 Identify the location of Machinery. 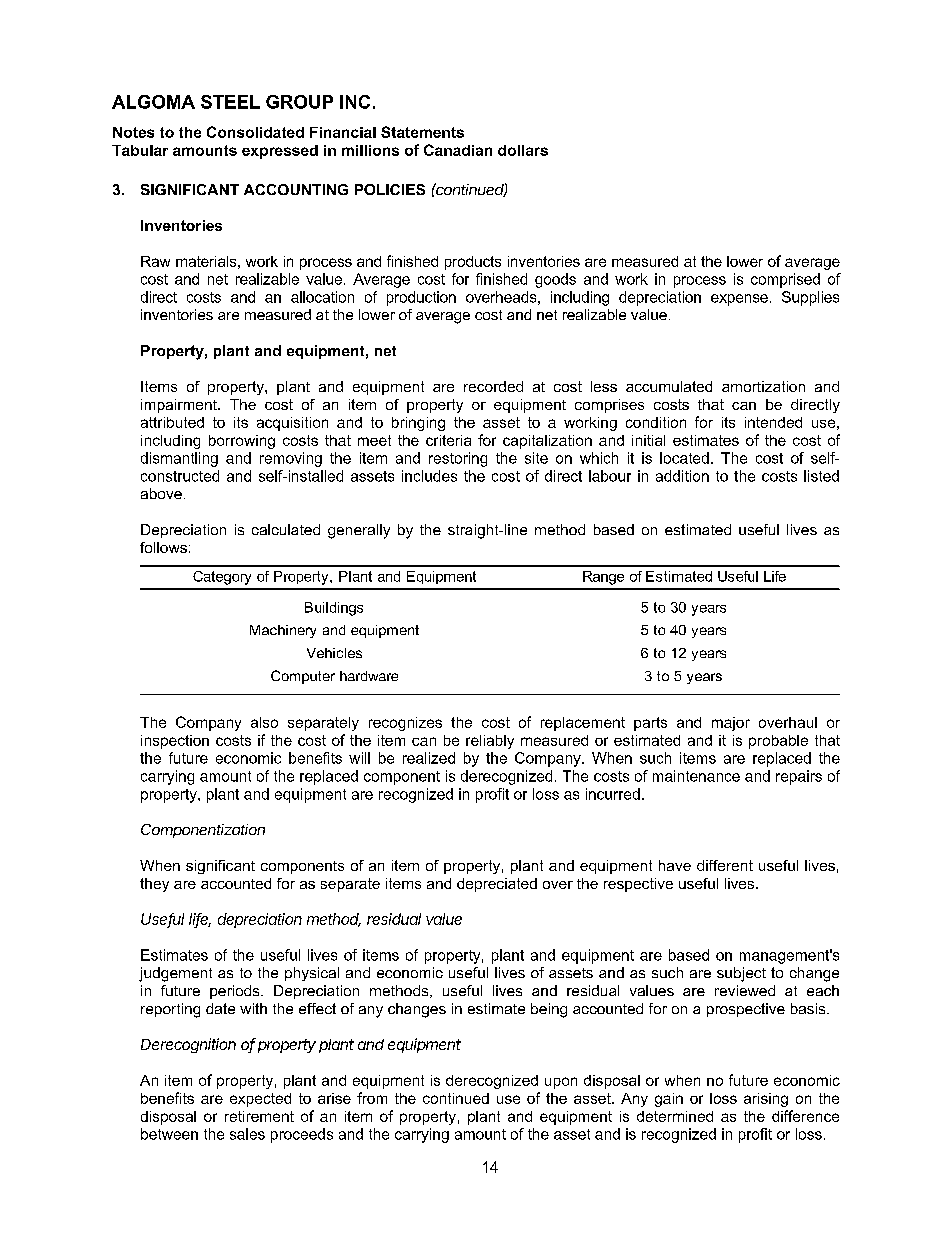
(283, 631).
